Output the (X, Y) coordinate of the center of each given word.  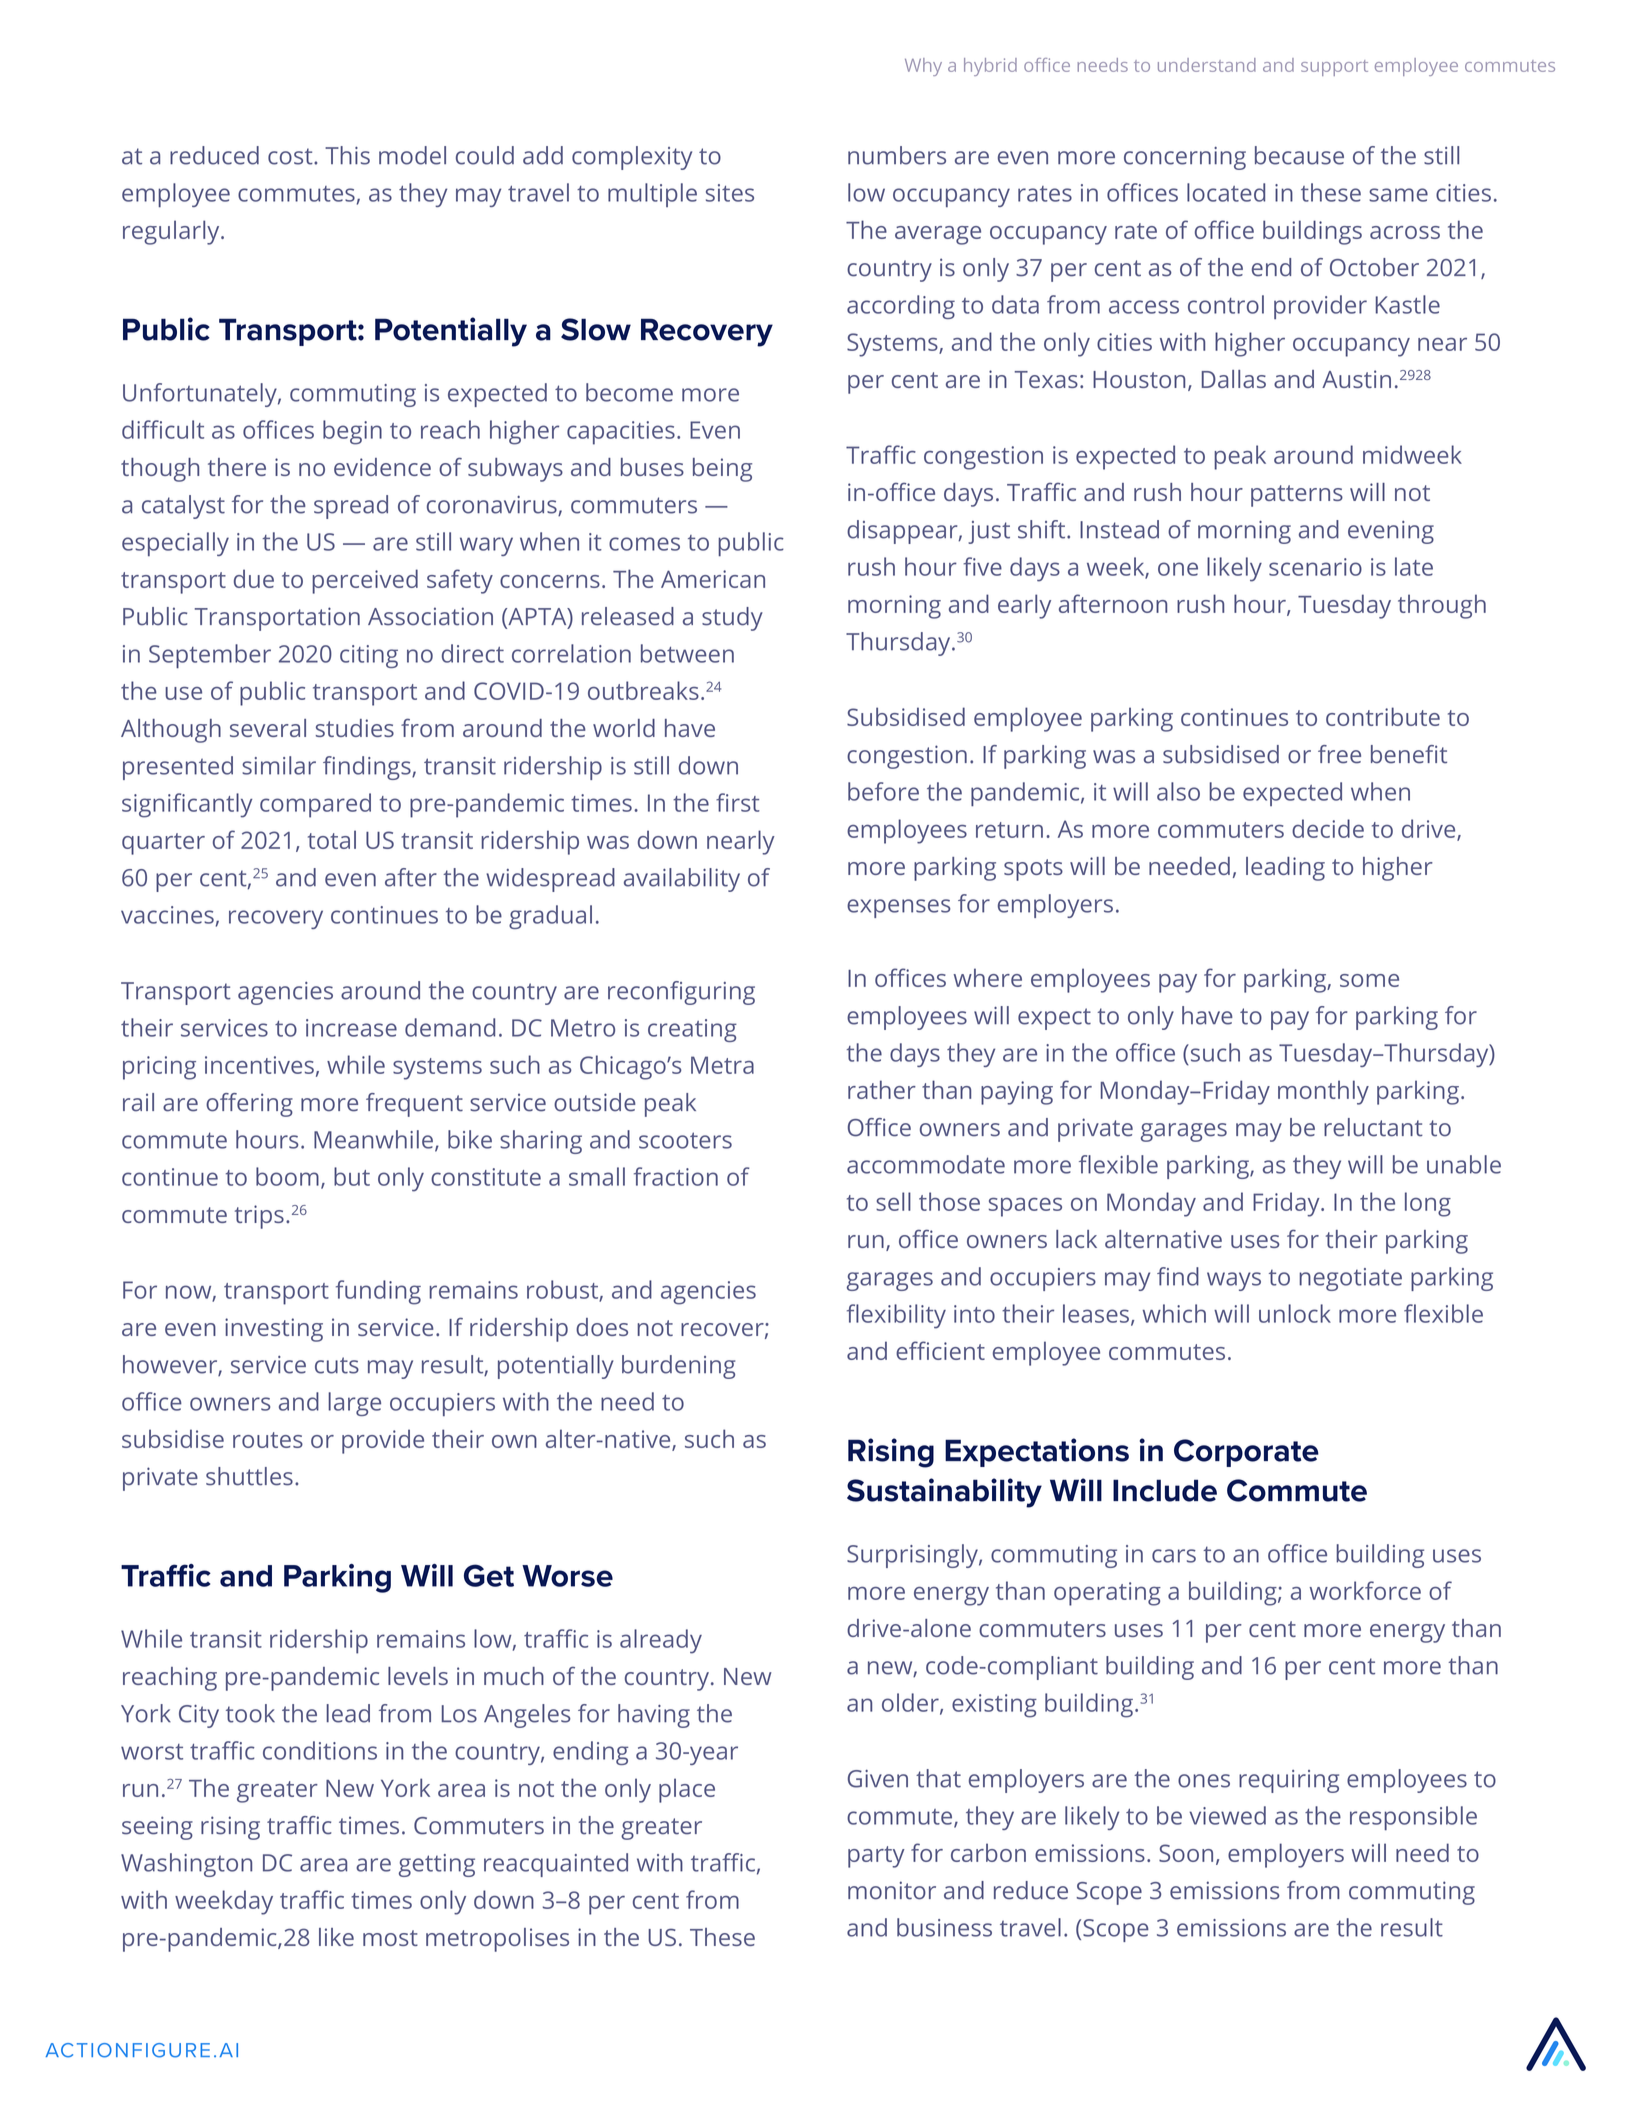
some (1369, 980)
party (876, 1857)
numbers (897, 155)
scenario (1315, 567)
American (713, 579)
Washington (186, 1865)
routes (268, 1440)
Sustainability (944, 1493)
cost (291, 156)
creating (692, 1030)
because (1299, 155)
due (254, 578)
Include (1165, 1490)
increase (351, 1028)
